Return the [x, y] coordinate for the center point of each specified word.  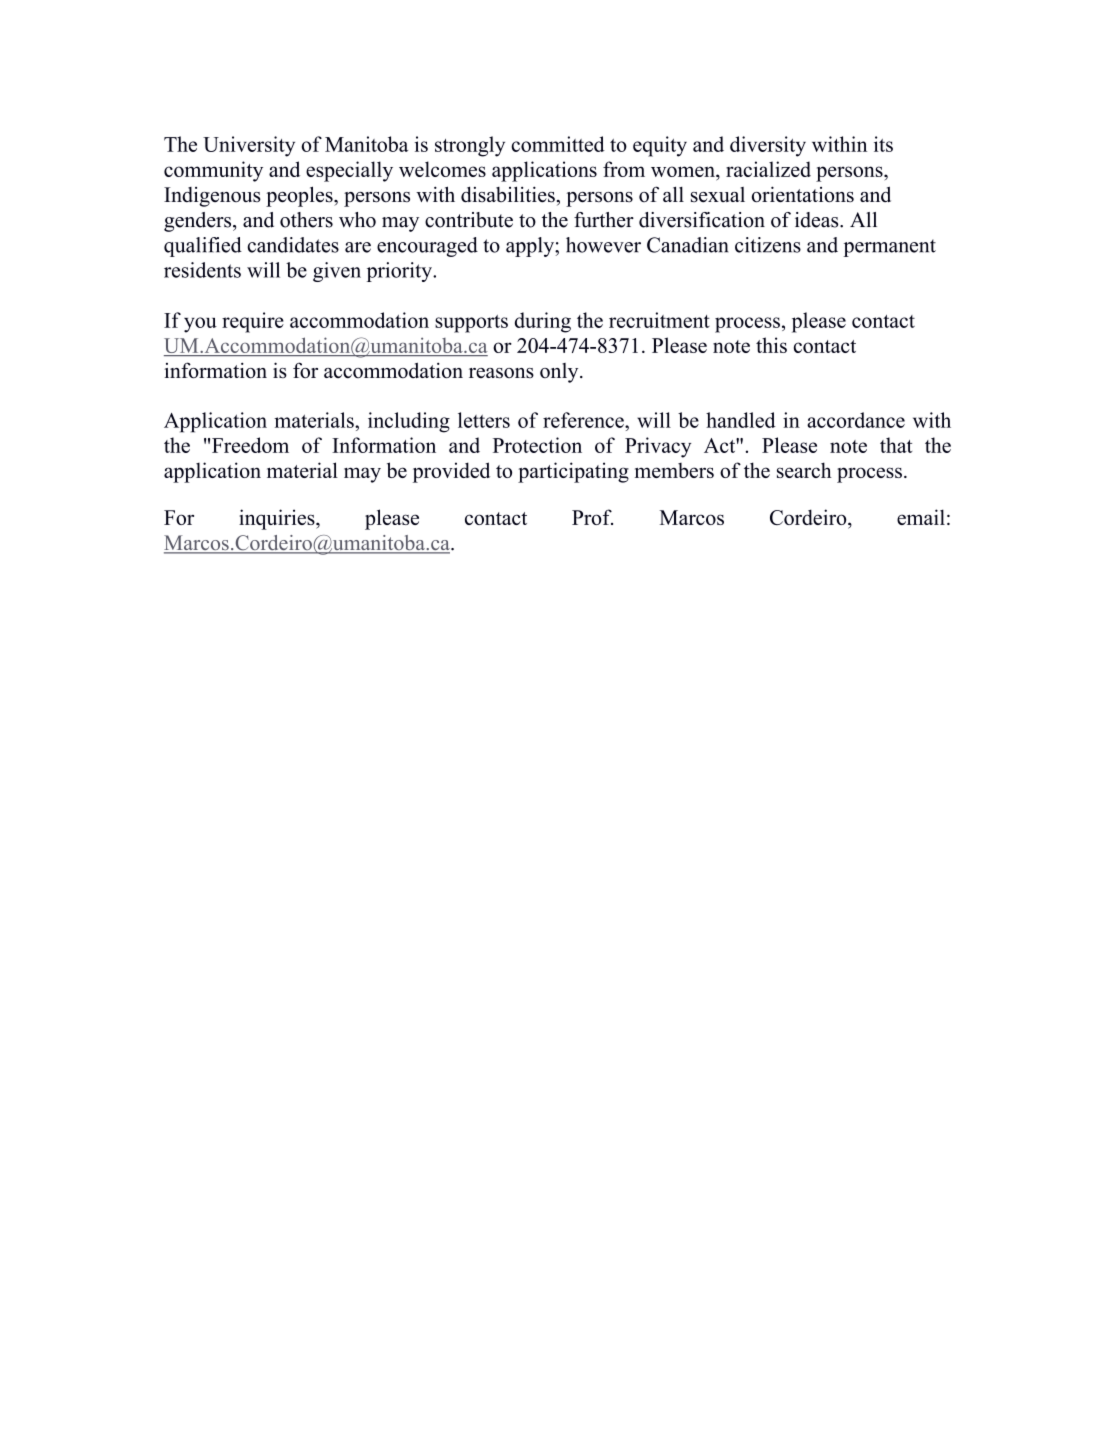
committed [558, 144]
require [253, 322]
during [543, 322]
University [249, 146]
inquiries [278, 519]
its [883, 144]
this [771, 345]
